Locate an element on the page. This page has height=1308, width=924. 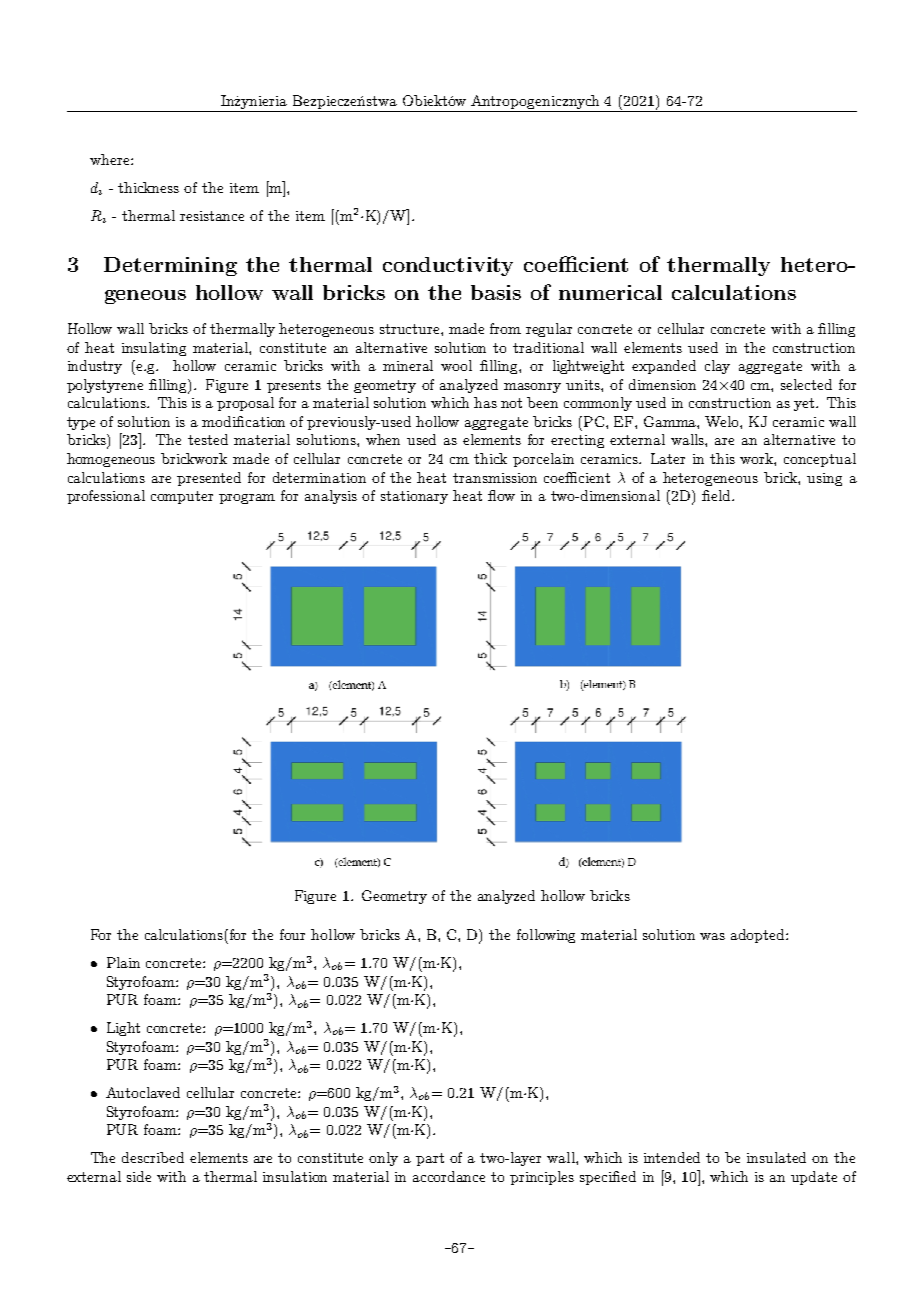
conductivity is located at coordinates (448, 266).
